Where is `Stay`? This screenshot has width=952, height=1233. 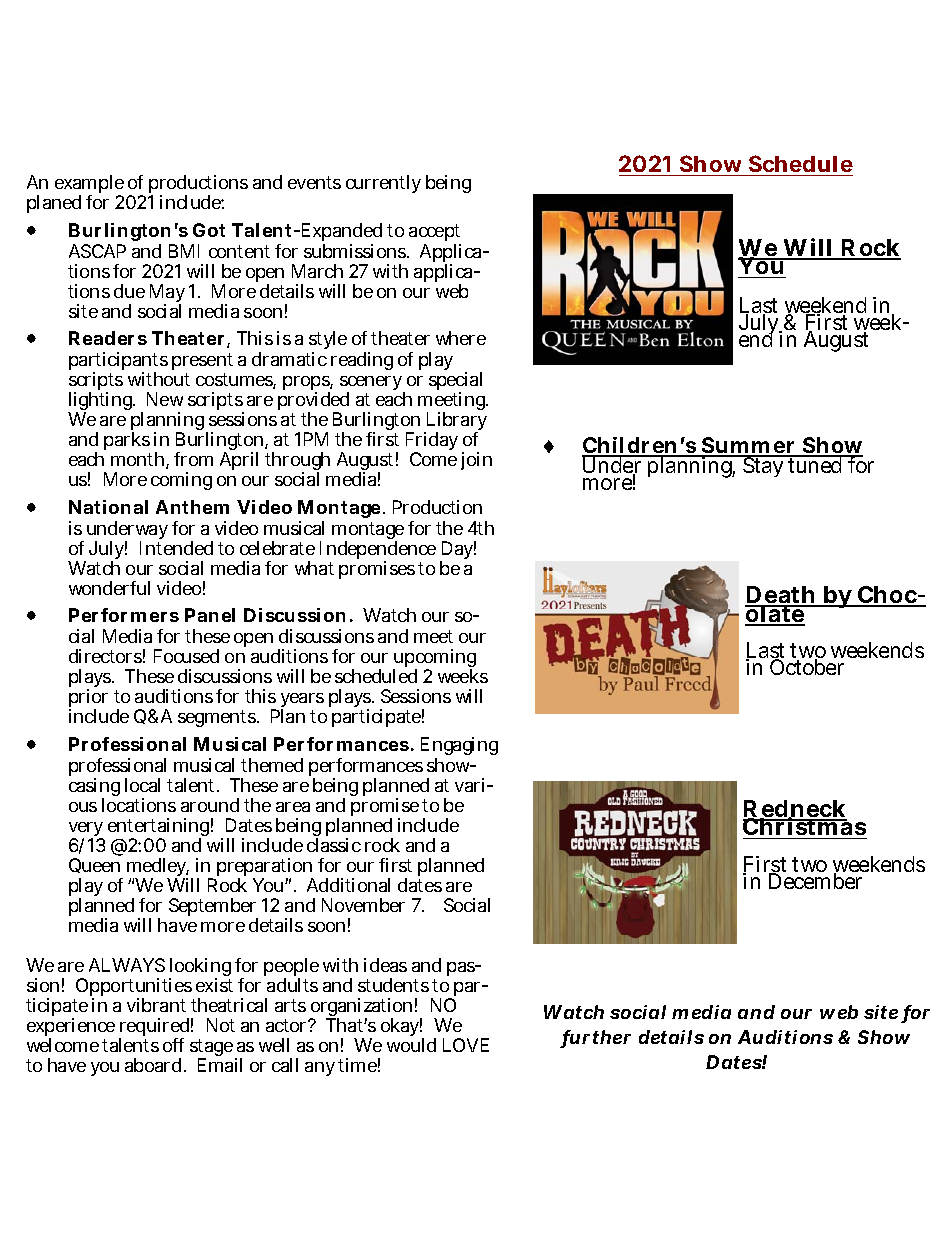 Stay is located at coordinates (764, 466).
